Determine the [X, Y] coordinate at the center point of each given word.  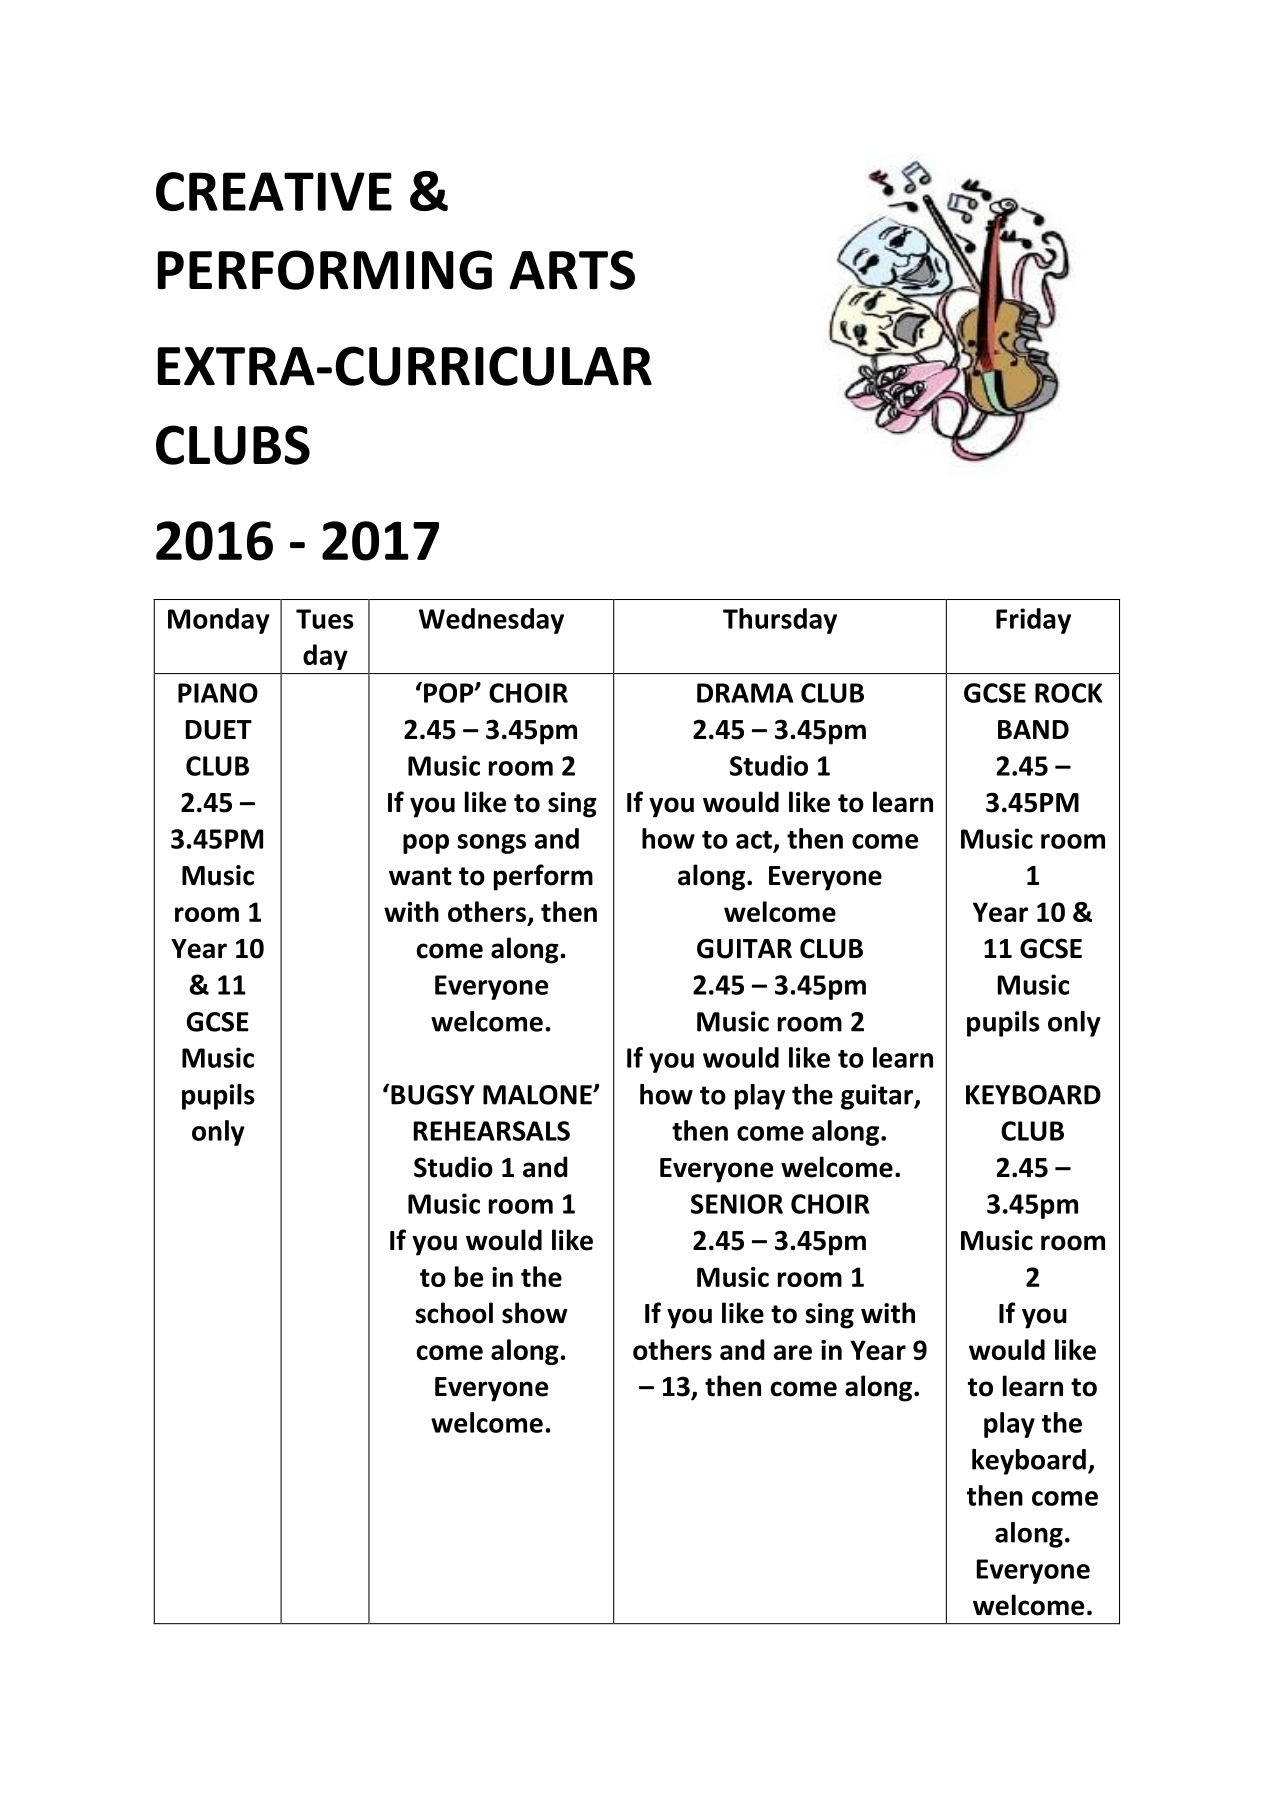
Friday [1033, 621]
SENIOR [737, 1204]
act [754, 840]
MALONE [538, 1095]
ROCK [1069, 693]
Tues [325, 619]
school [454, 1313]
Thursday [780, 621]
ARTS [572, 270]
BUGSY [433, 1095]
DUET [219, 730]
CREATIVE [274, 191]
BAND [1033, 729]
